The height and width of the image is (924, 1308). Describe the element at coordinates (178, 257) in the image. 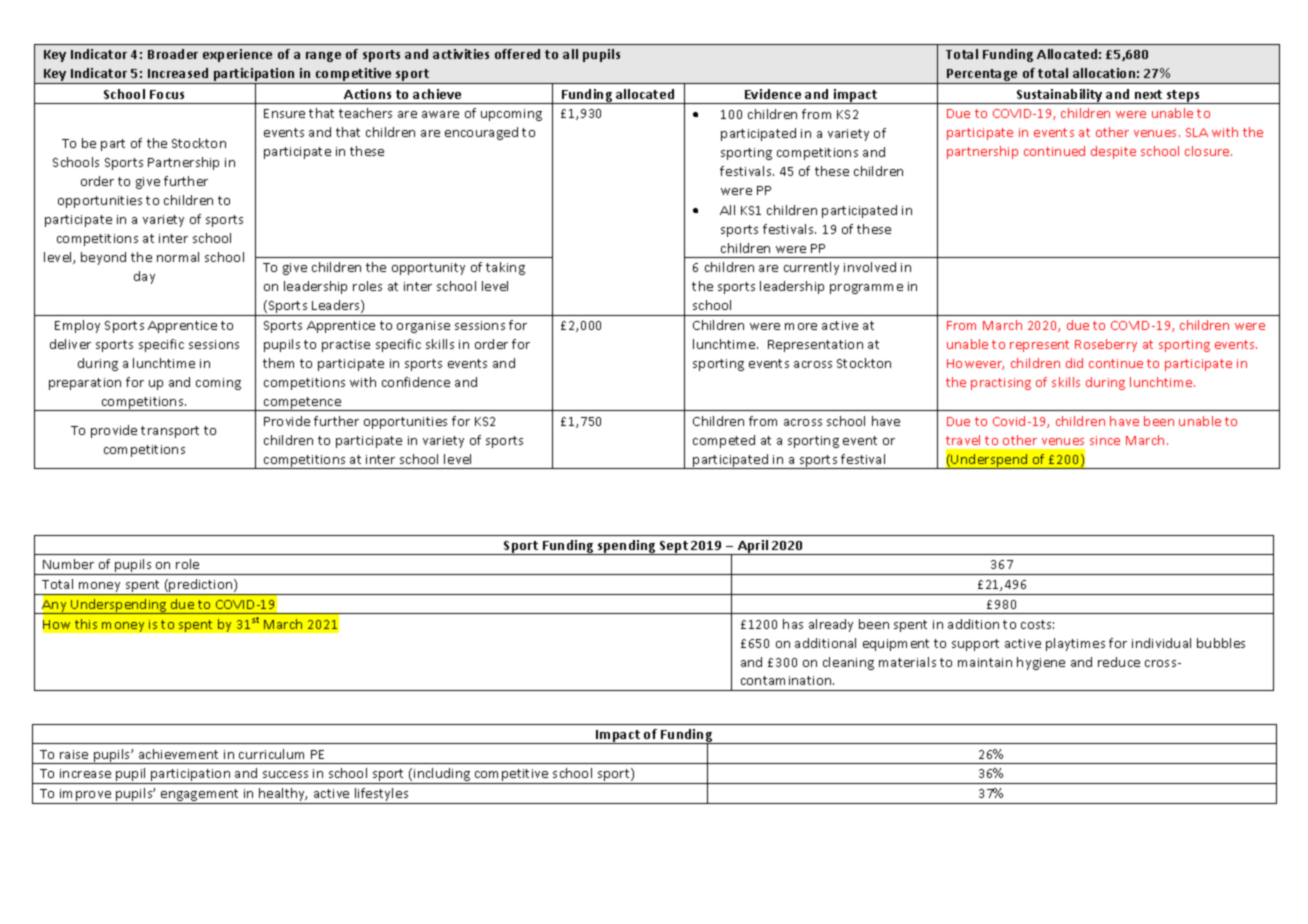

I see `normal` at that location.
